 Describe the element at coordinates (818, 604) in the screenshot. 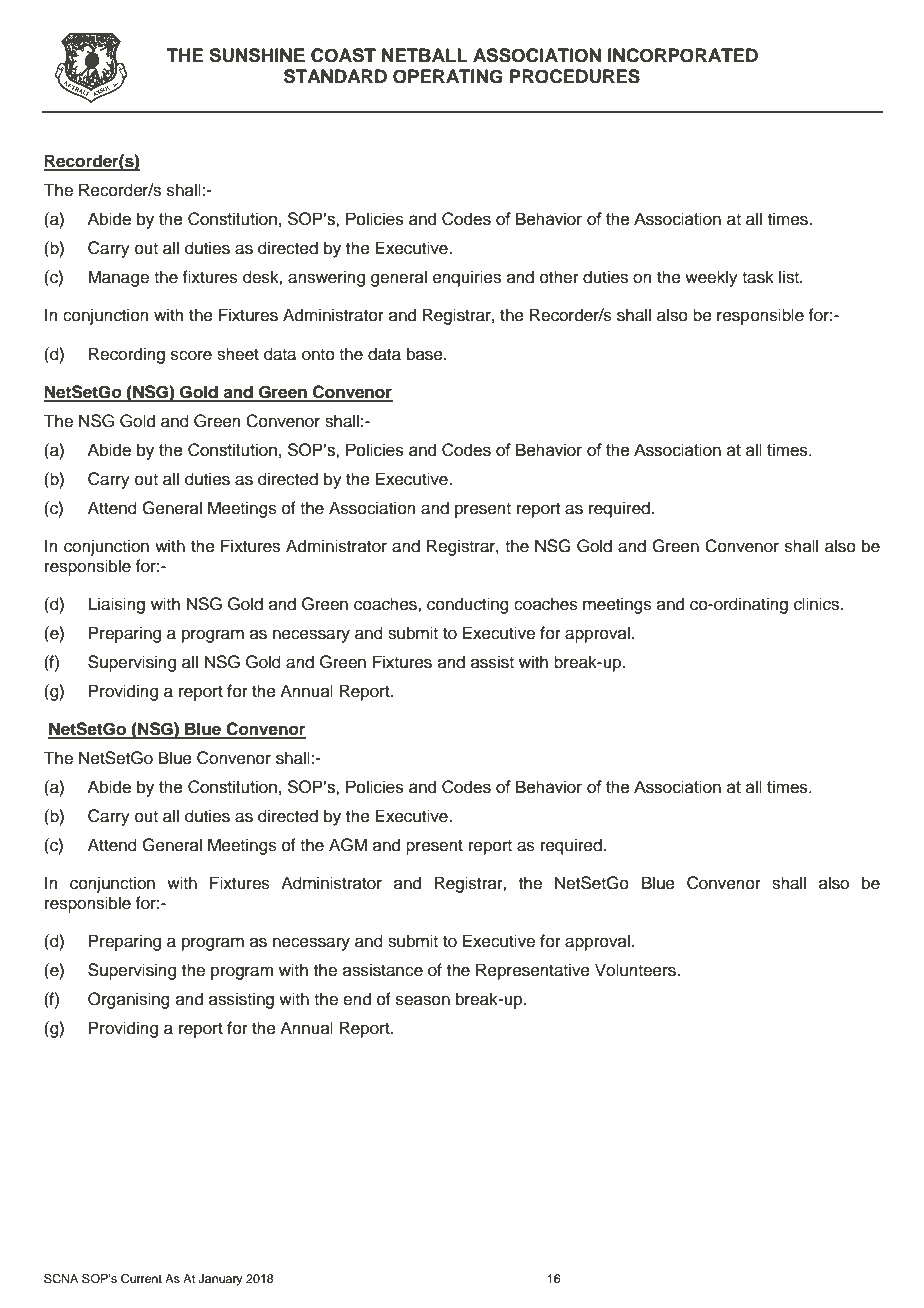

I see `clinics` at that location.
